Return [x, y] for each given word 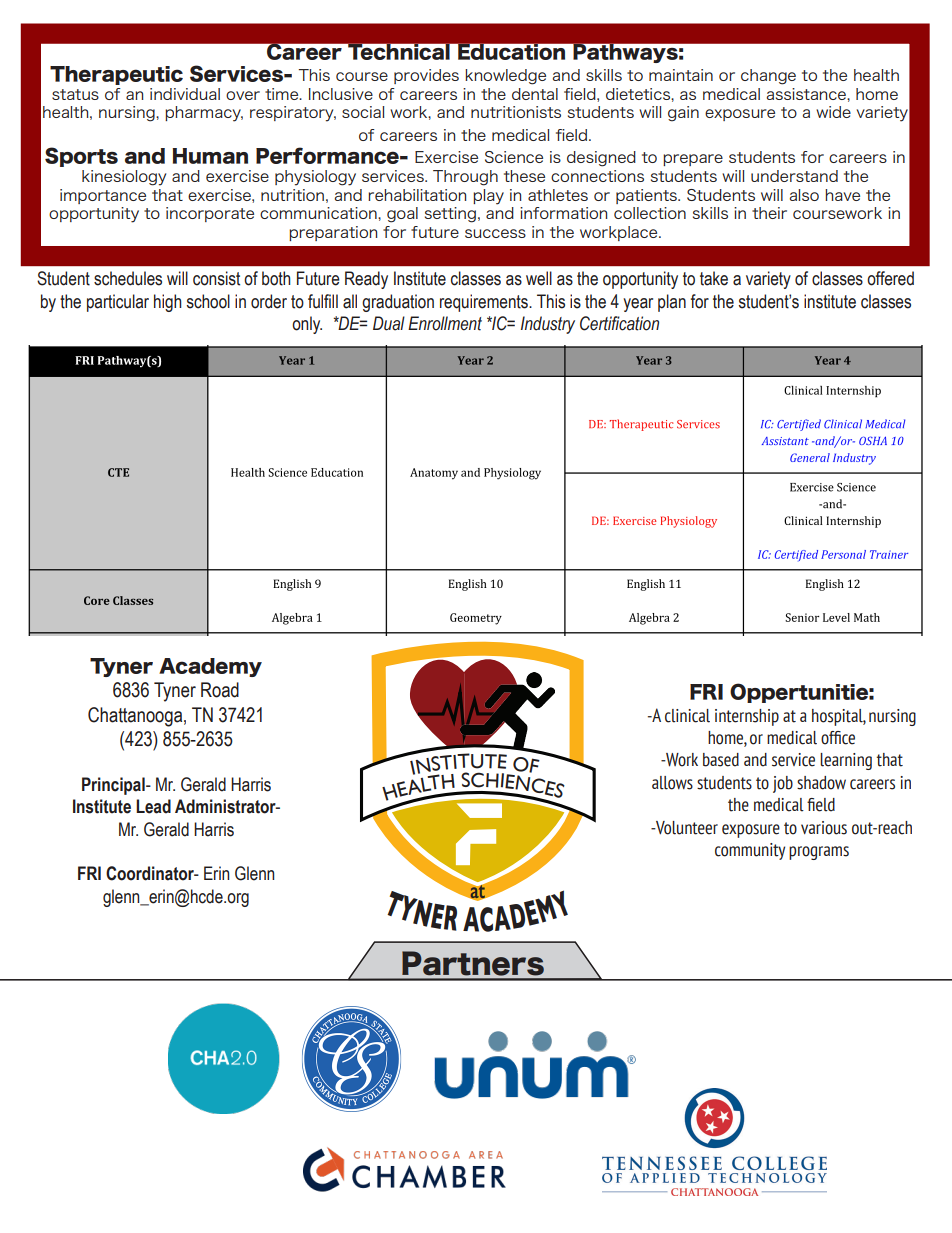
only [307, 325]
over [243, 95]
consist [216, 278]
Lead [153, 806]
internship [747, 717]
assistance [807, 94]
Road [220, 690]
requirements [485, 303]
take [714, 278]
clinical [687, 716]
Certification [619, 323]
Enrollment [445, 323]
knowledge [505, 77]
